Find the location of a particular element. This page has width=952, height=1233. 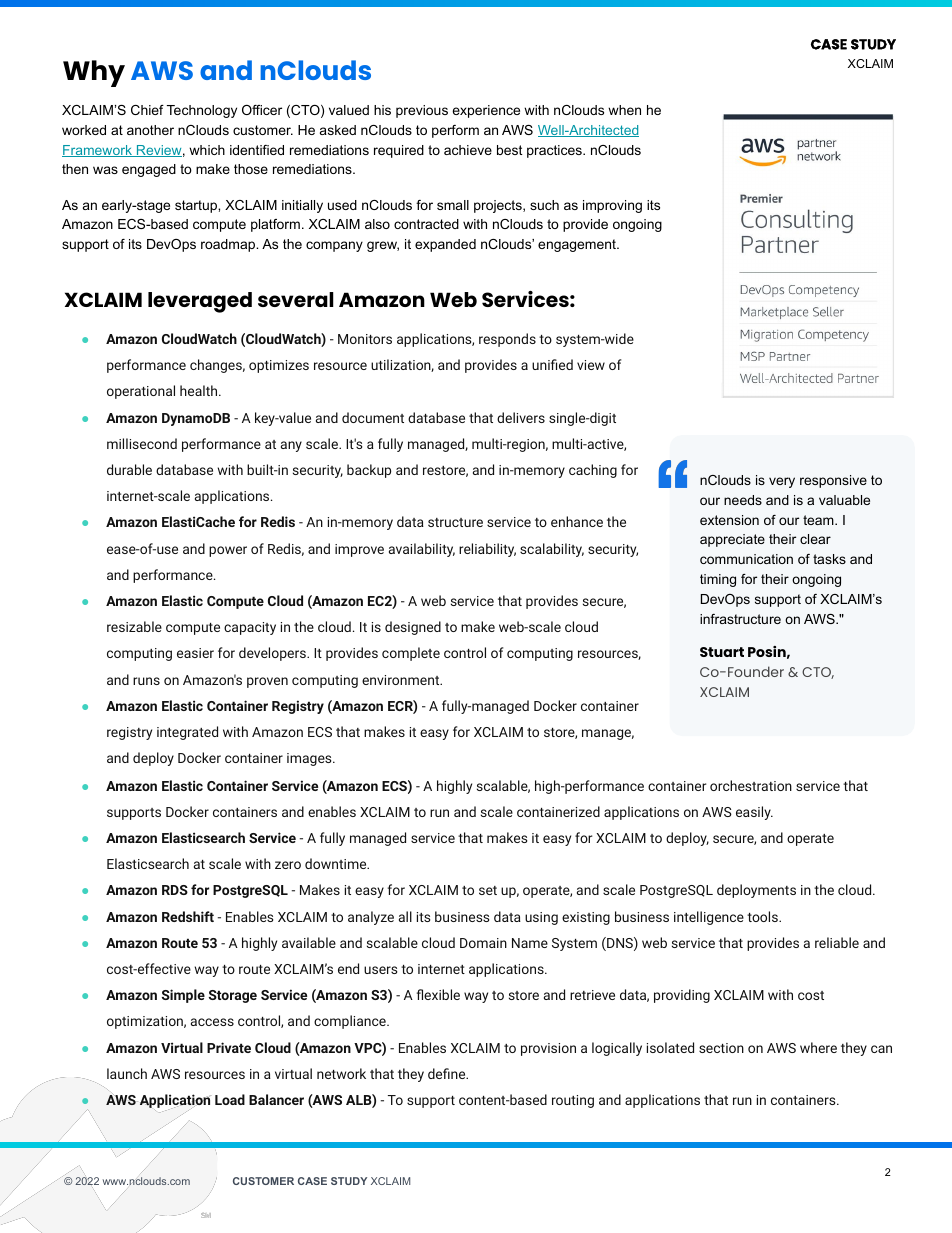

reliability is located at coordinates (487, 550).
